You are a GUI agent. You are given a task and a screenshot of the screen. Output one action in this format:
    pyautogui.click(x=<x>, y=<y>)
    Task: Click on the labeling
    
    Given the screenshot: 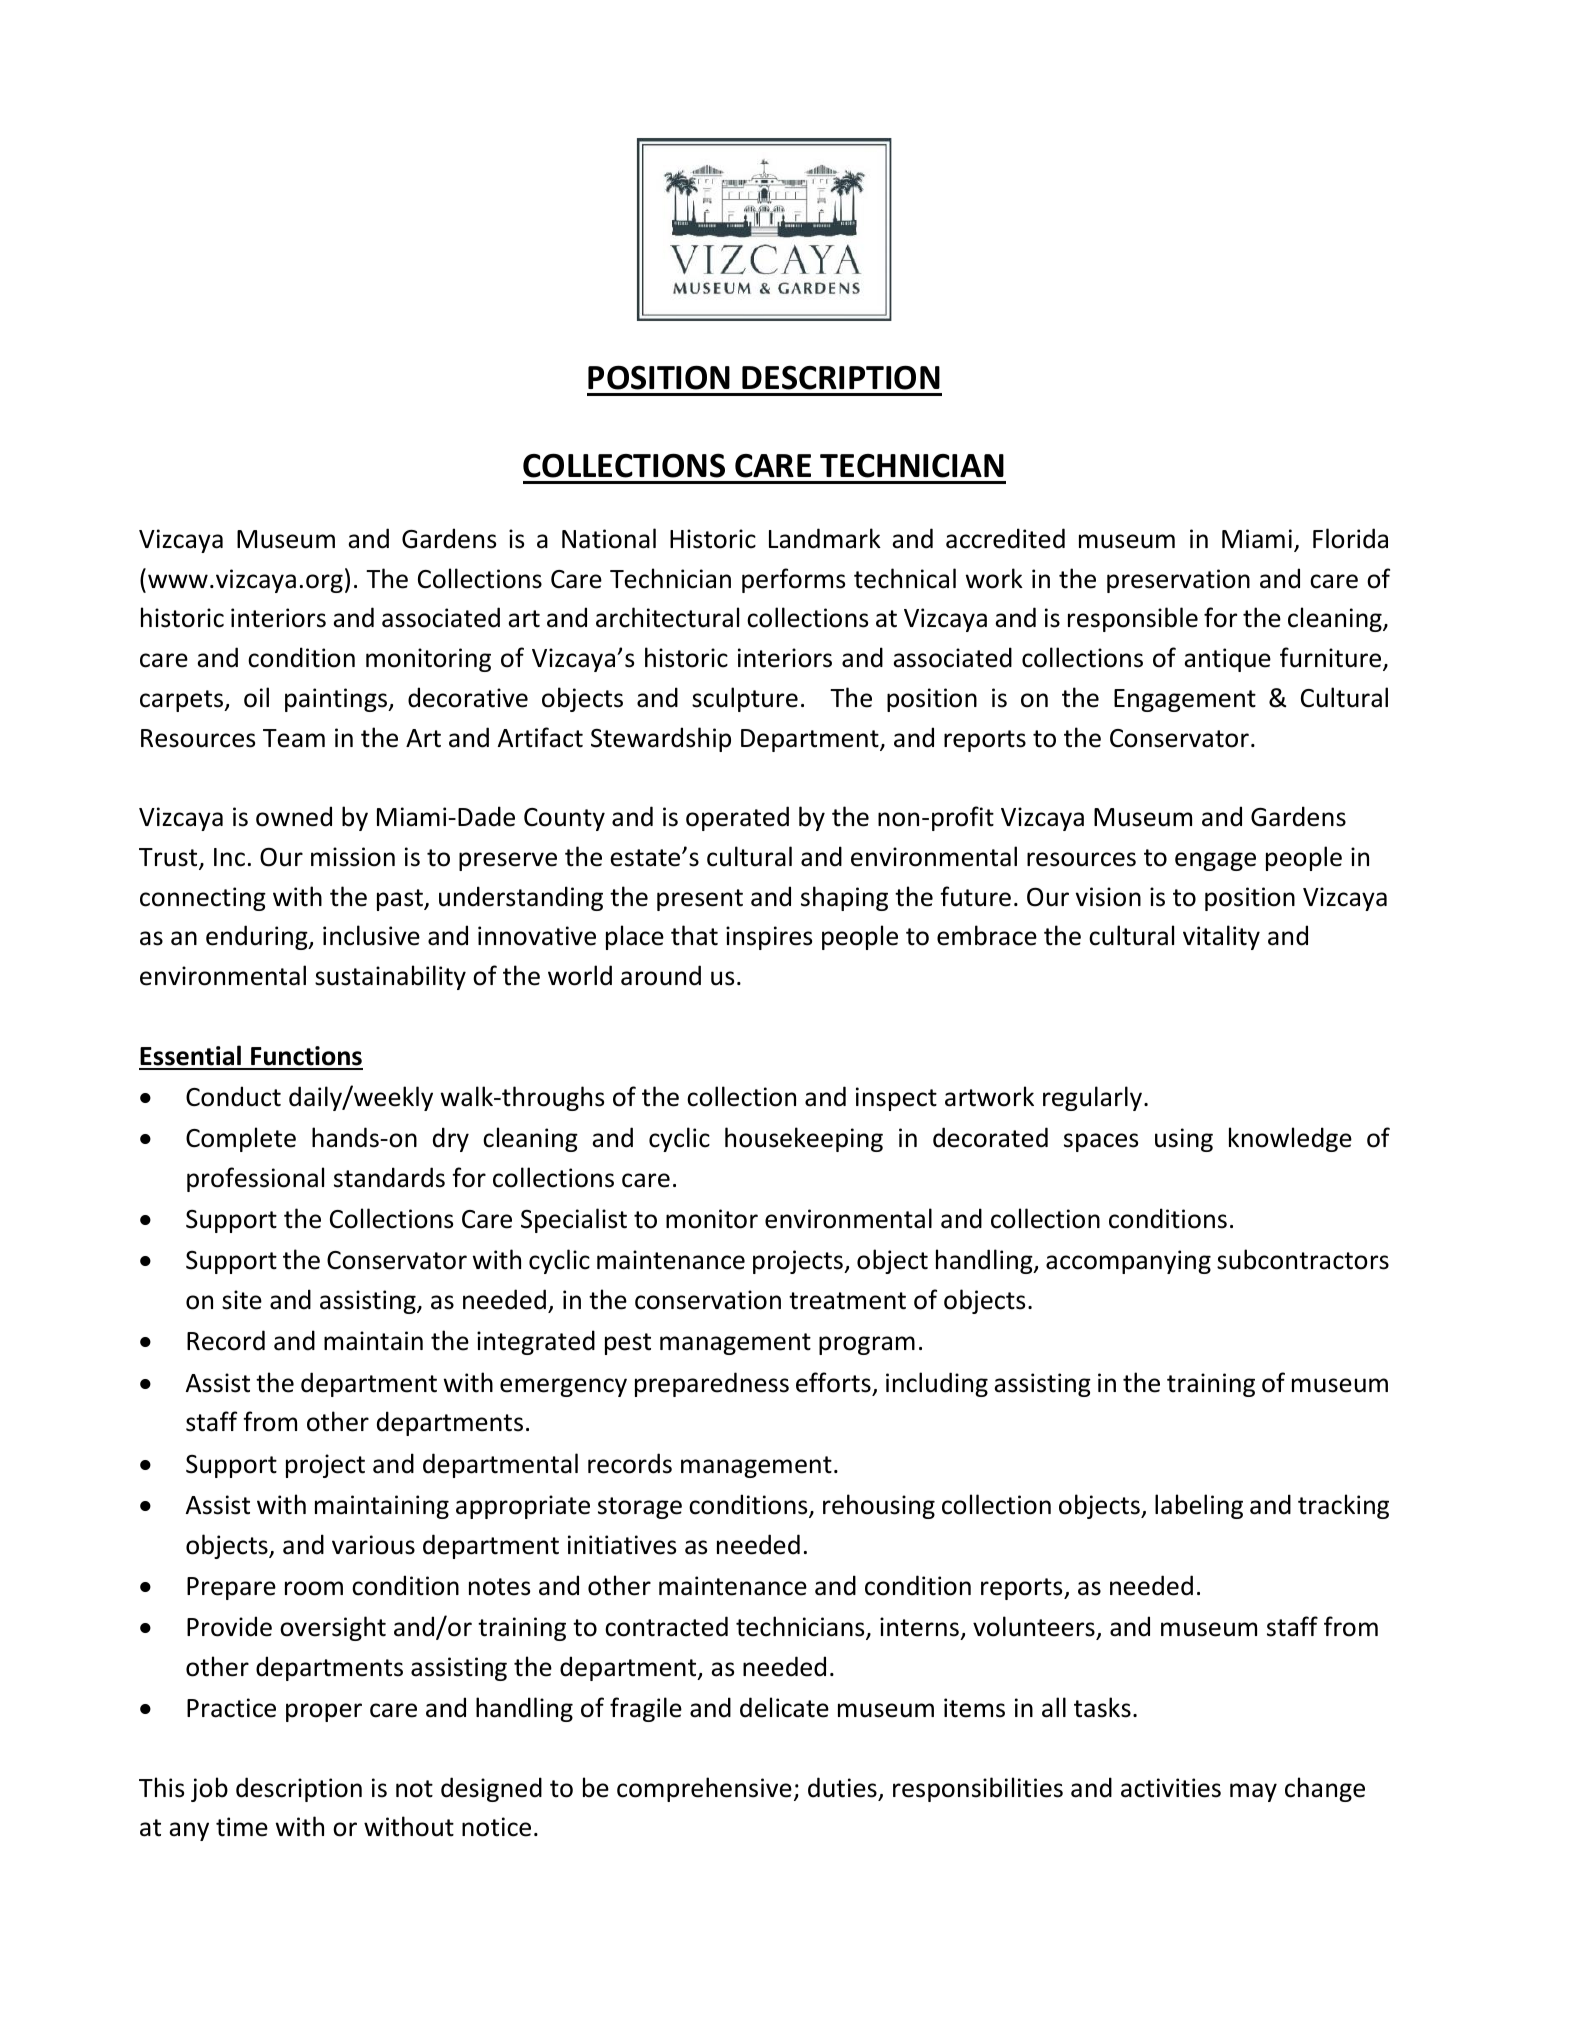 What is the action you would take?
    pyautogui.click(x=1199, y=1506)
